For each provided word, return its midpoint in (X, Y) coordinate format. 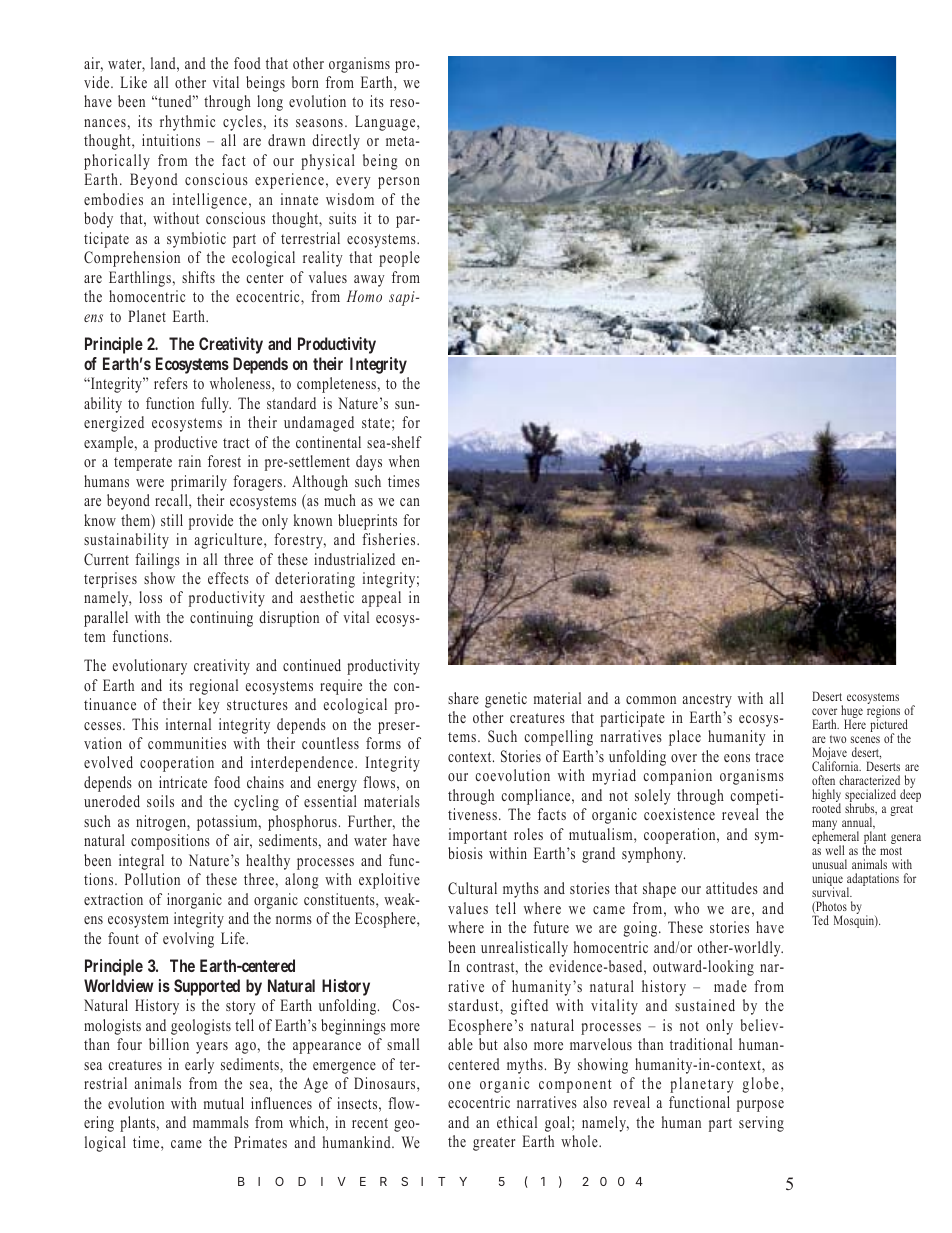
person (399, 183)
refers (171, 383)
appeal (381, 599)
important (478, 836)
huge (852, 713)
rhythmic (187, 123)
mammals (221, 1122)
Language (386, 123)
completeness (336, 385)
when (404, 461)
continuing (221, 619)
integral (141, 862)
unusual (829, 864)
